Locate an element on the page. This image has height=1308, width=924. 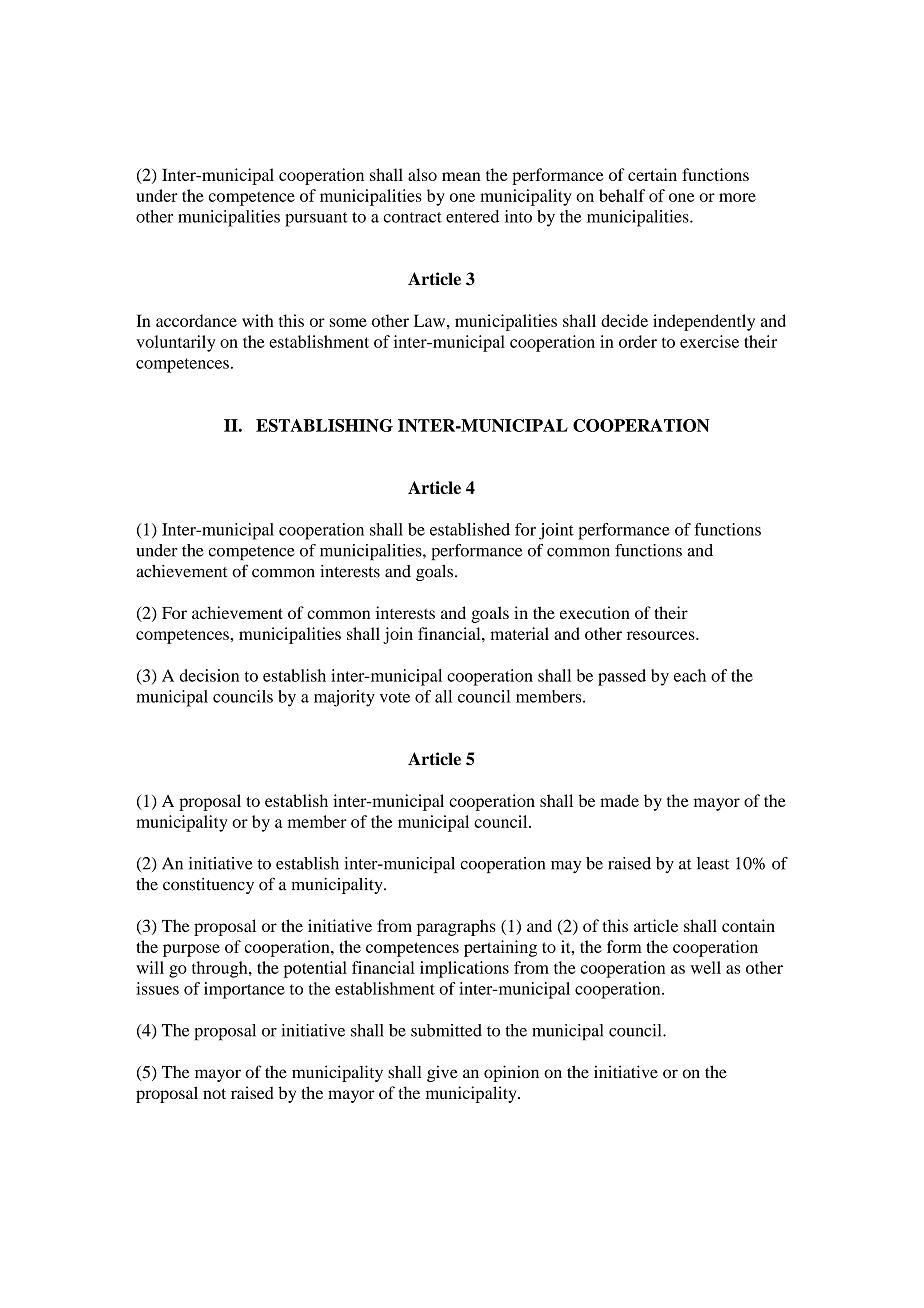
not is located at coordinates (214, 1093).
